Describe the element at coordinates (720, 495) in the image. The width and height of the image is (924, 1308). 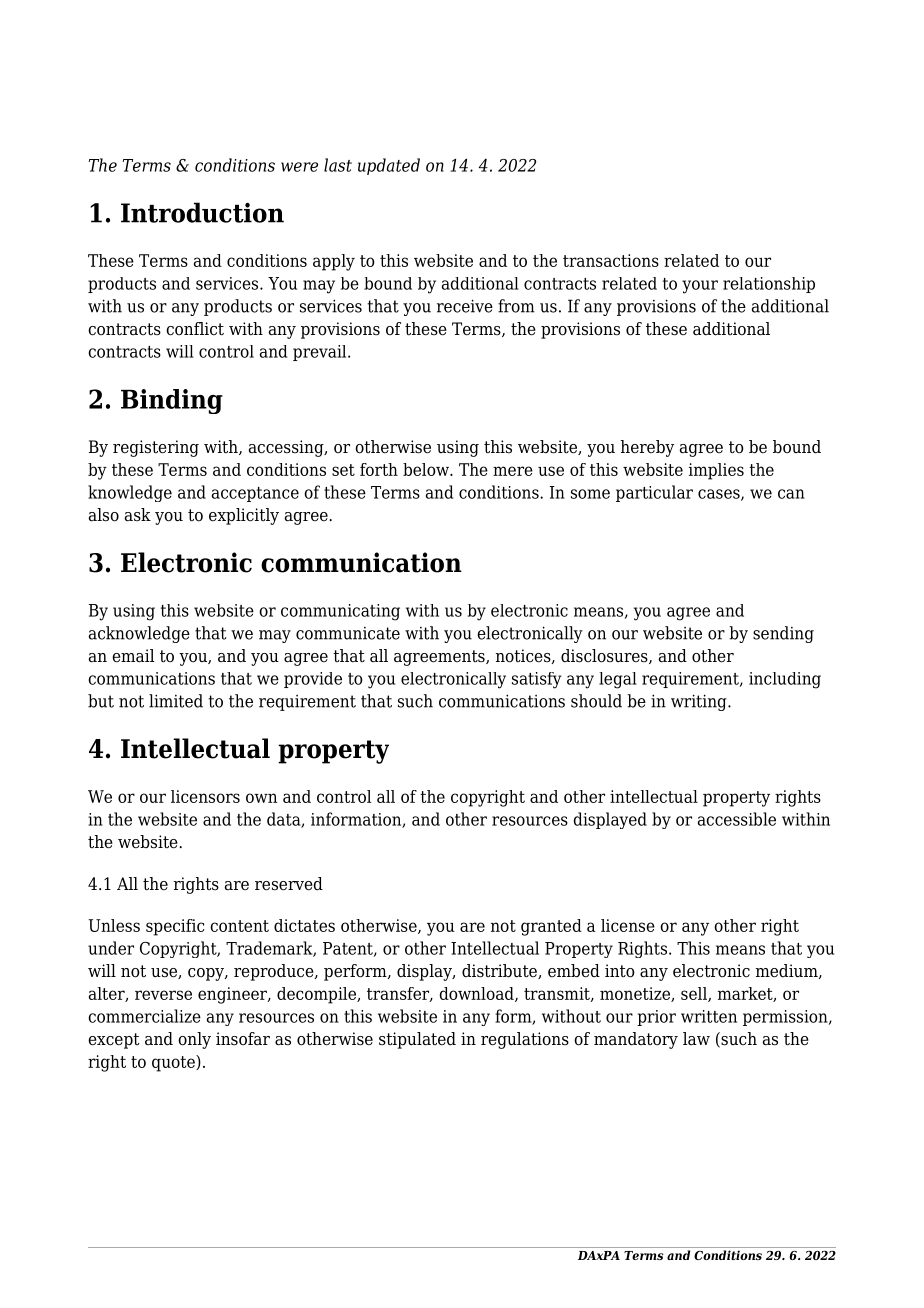
I see `cases` at that location.
